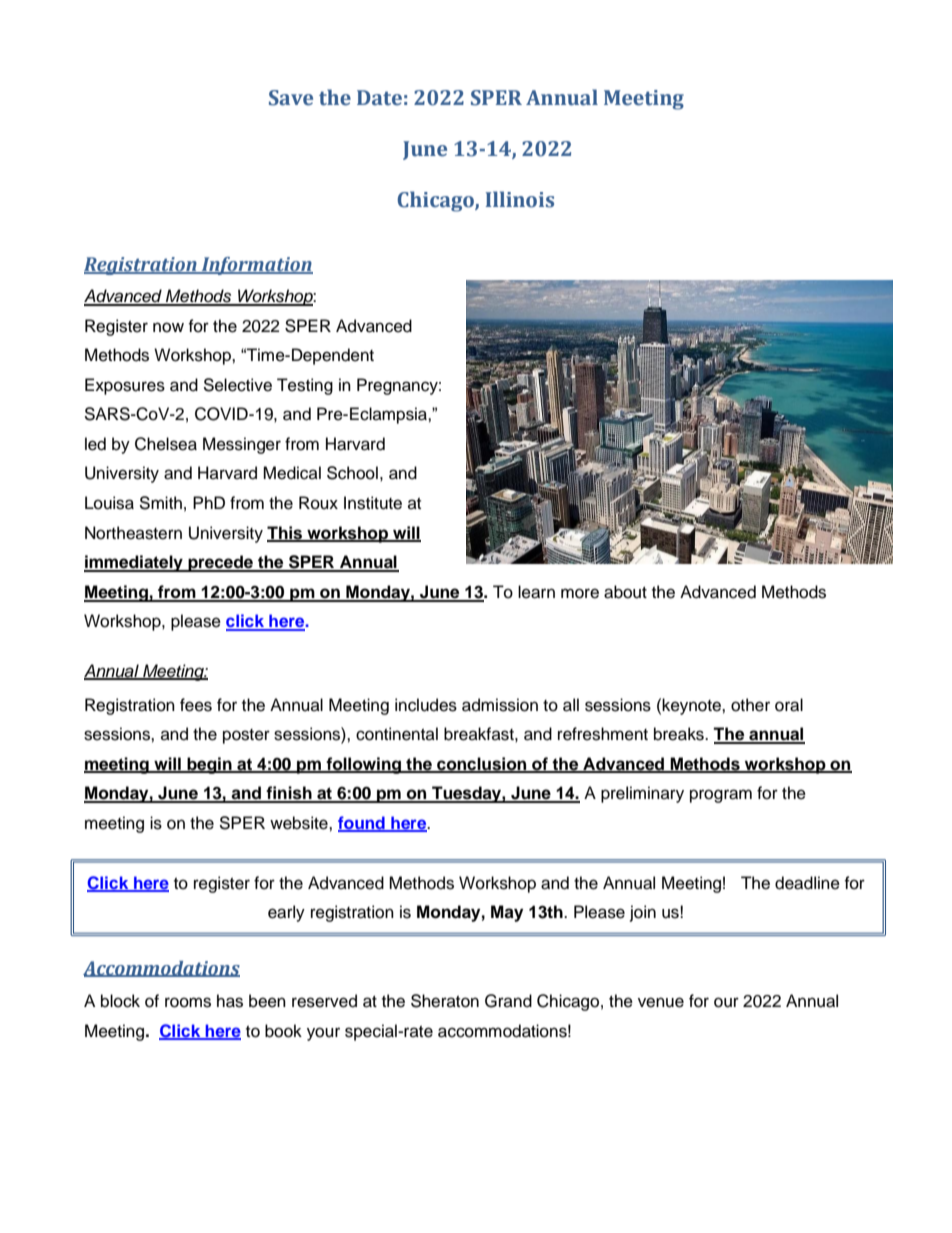 The width and height of the document is (952, 1233). I want to click on Illinois, so click(520, 199).
